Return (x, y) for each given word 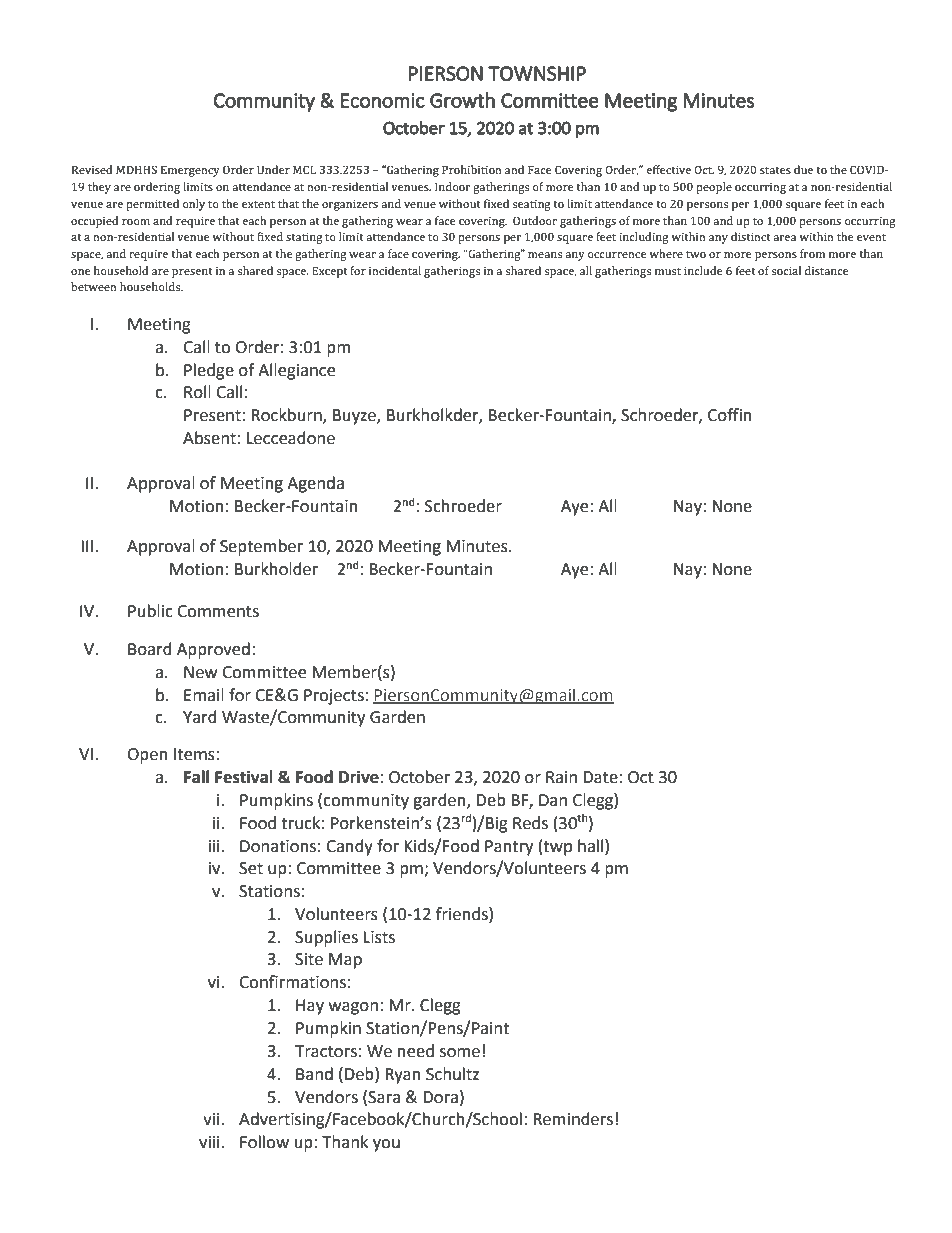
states (775, 170)
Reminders (573, 1119)
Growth (462, 100)
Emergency (190, 171)
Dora (440, 1097)
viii (210, 1142)
